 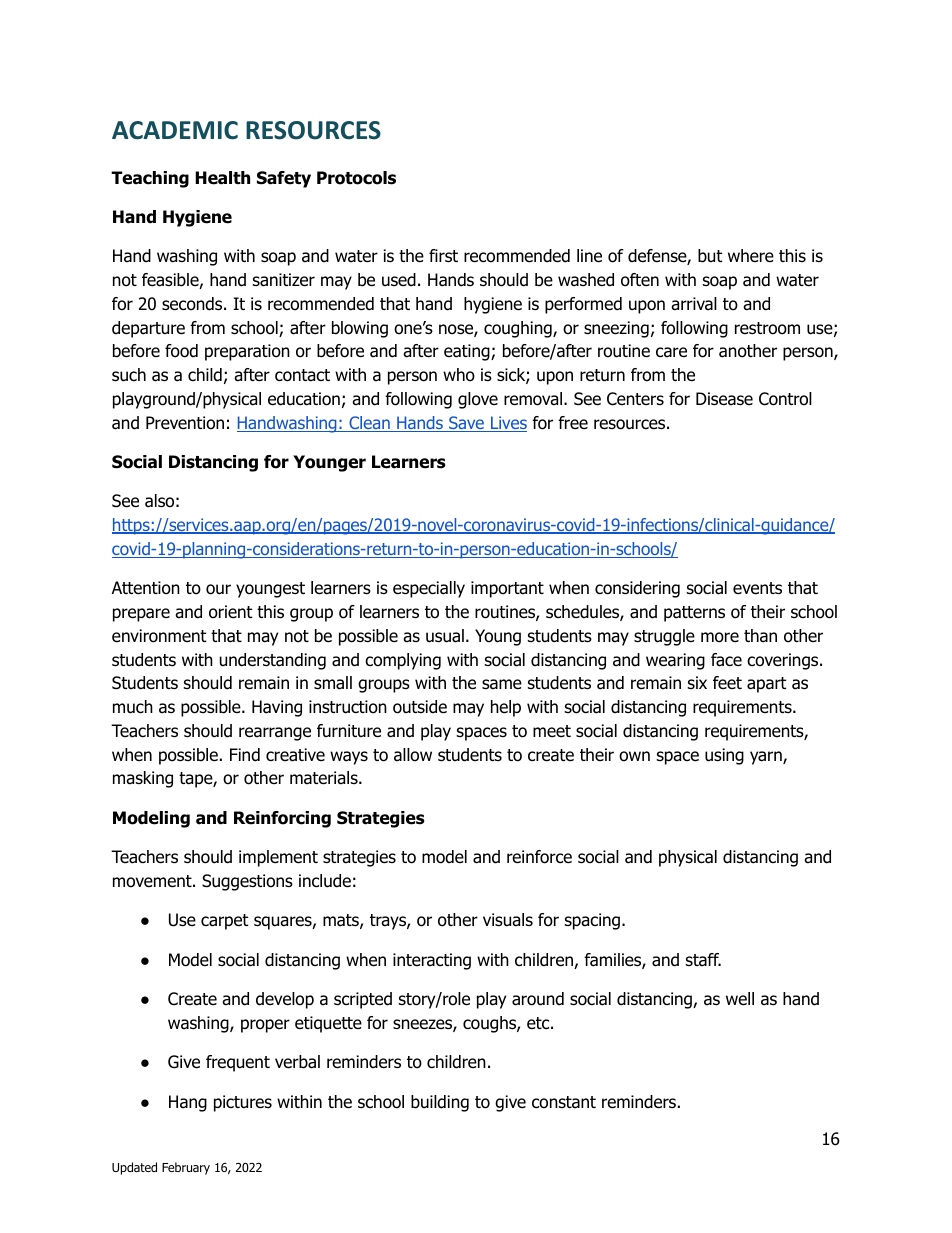 I want to click on building, so click(x=440, y=1103).
